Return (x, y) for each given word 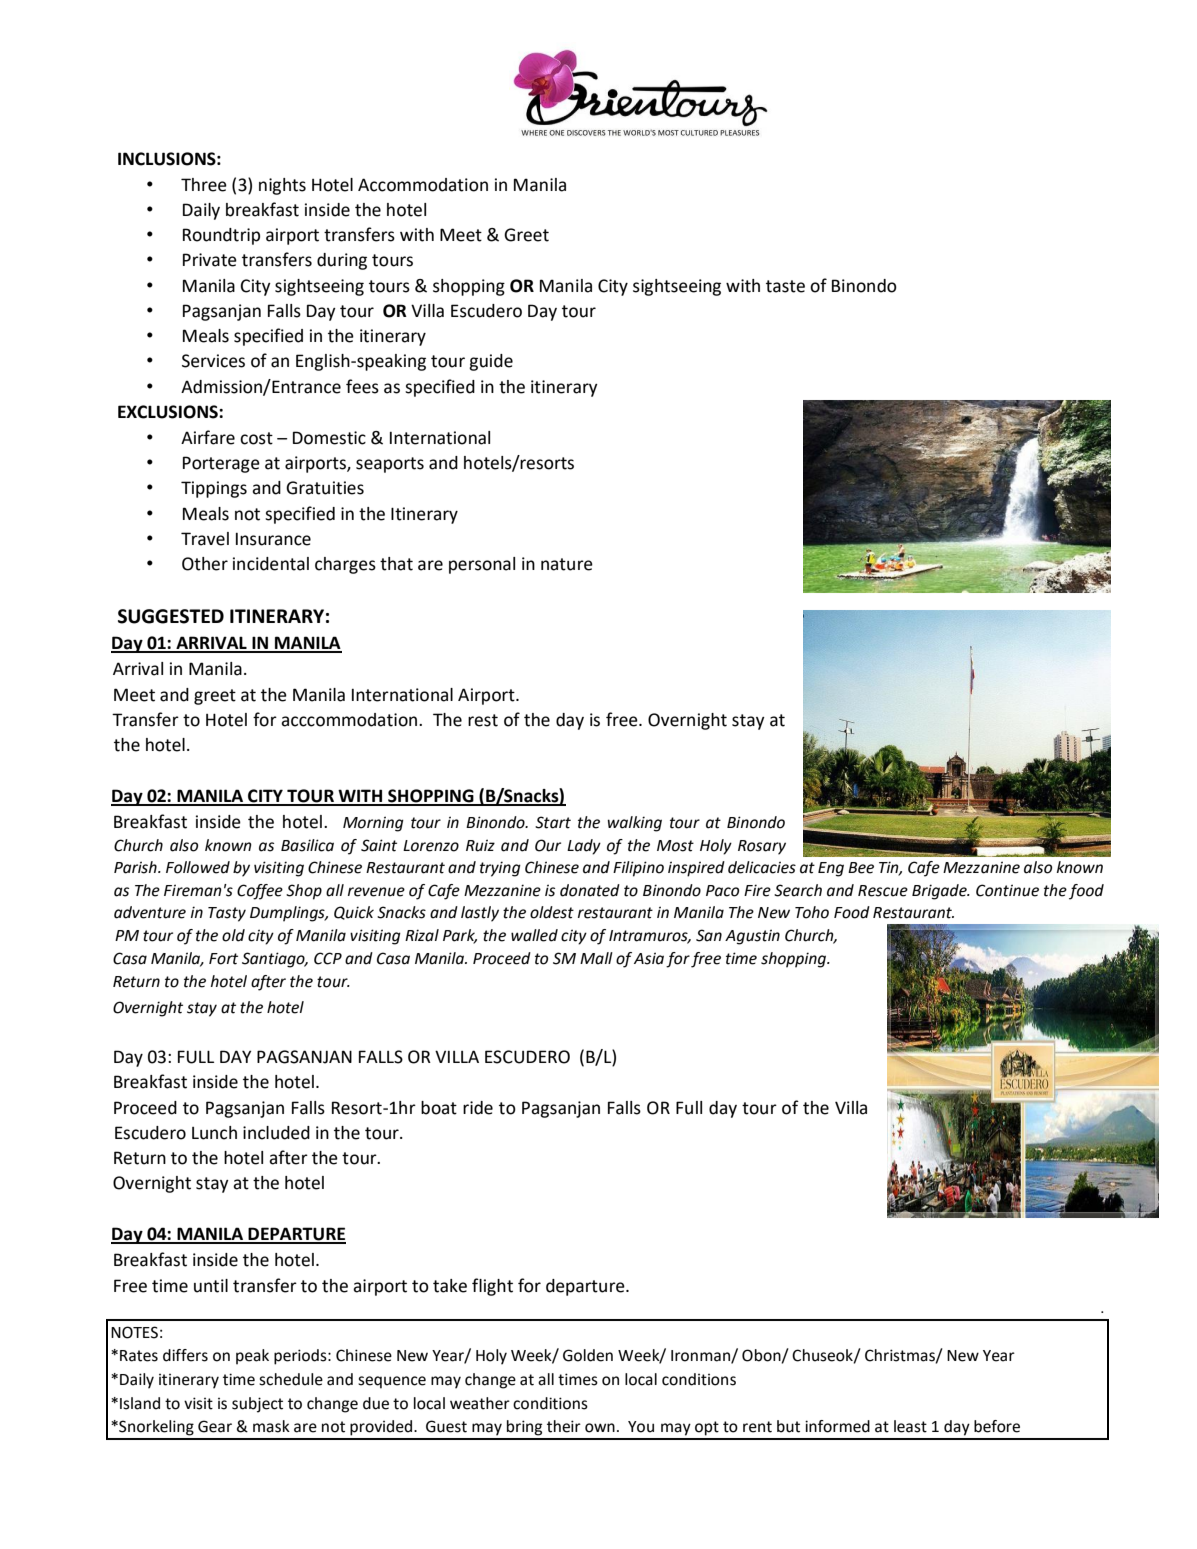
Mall (596, 958)
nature (567, 564)
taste (785, 286)
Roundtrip (221, 236)
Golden (588, 1355)
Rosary (762, 847)
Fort (223, 959)
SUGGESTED (171, 616)
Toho (812, 912)
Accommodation (423, 185)
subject (257, 1405)
